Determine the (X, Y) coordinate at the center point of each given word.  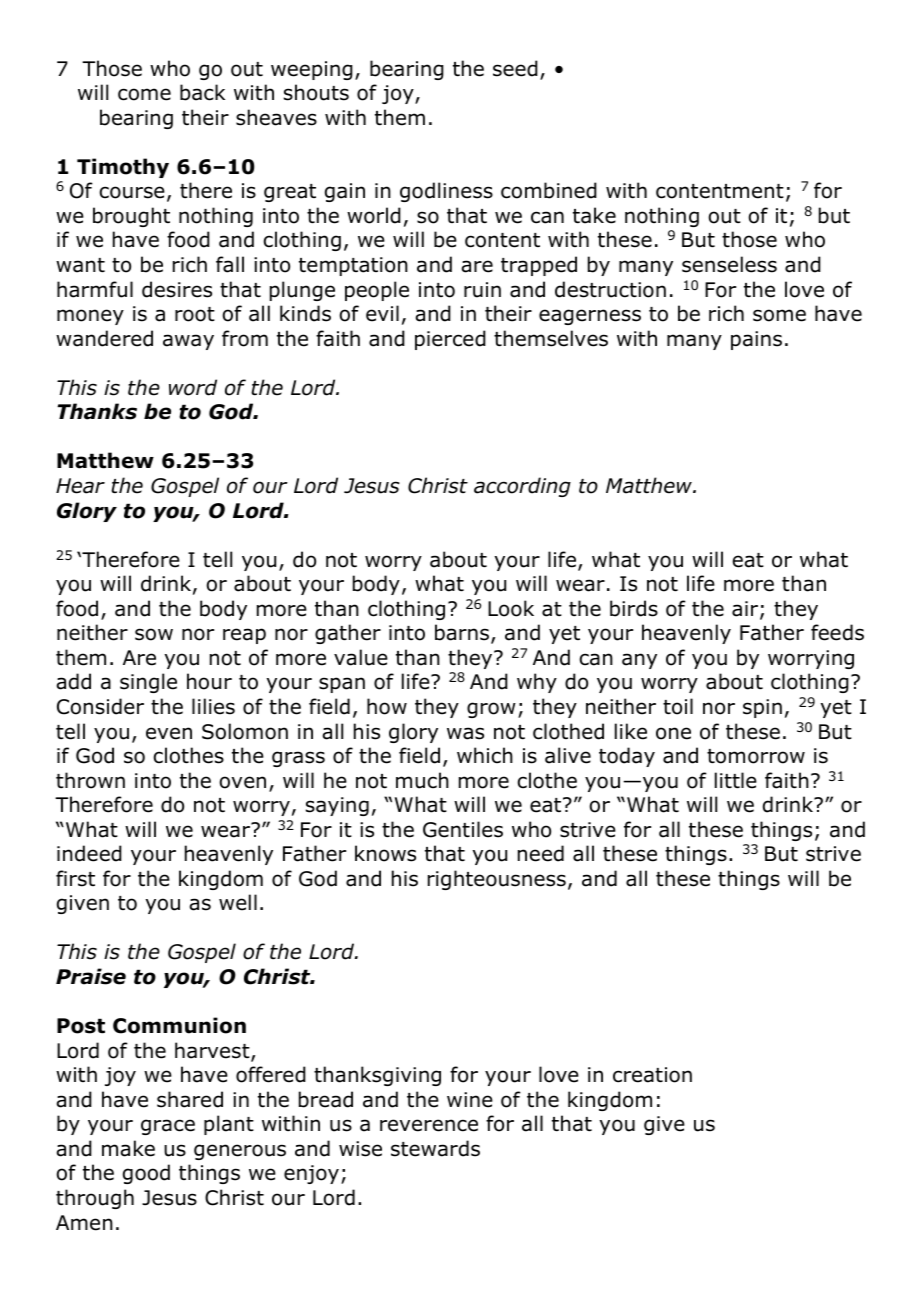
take (594, 215)
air (745, 609)
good (146, 1174)
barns (462, 632)
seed (515, 68)
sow (154, 634)
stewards (435, 1148)
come (144, 94)
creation (652, 1075)
